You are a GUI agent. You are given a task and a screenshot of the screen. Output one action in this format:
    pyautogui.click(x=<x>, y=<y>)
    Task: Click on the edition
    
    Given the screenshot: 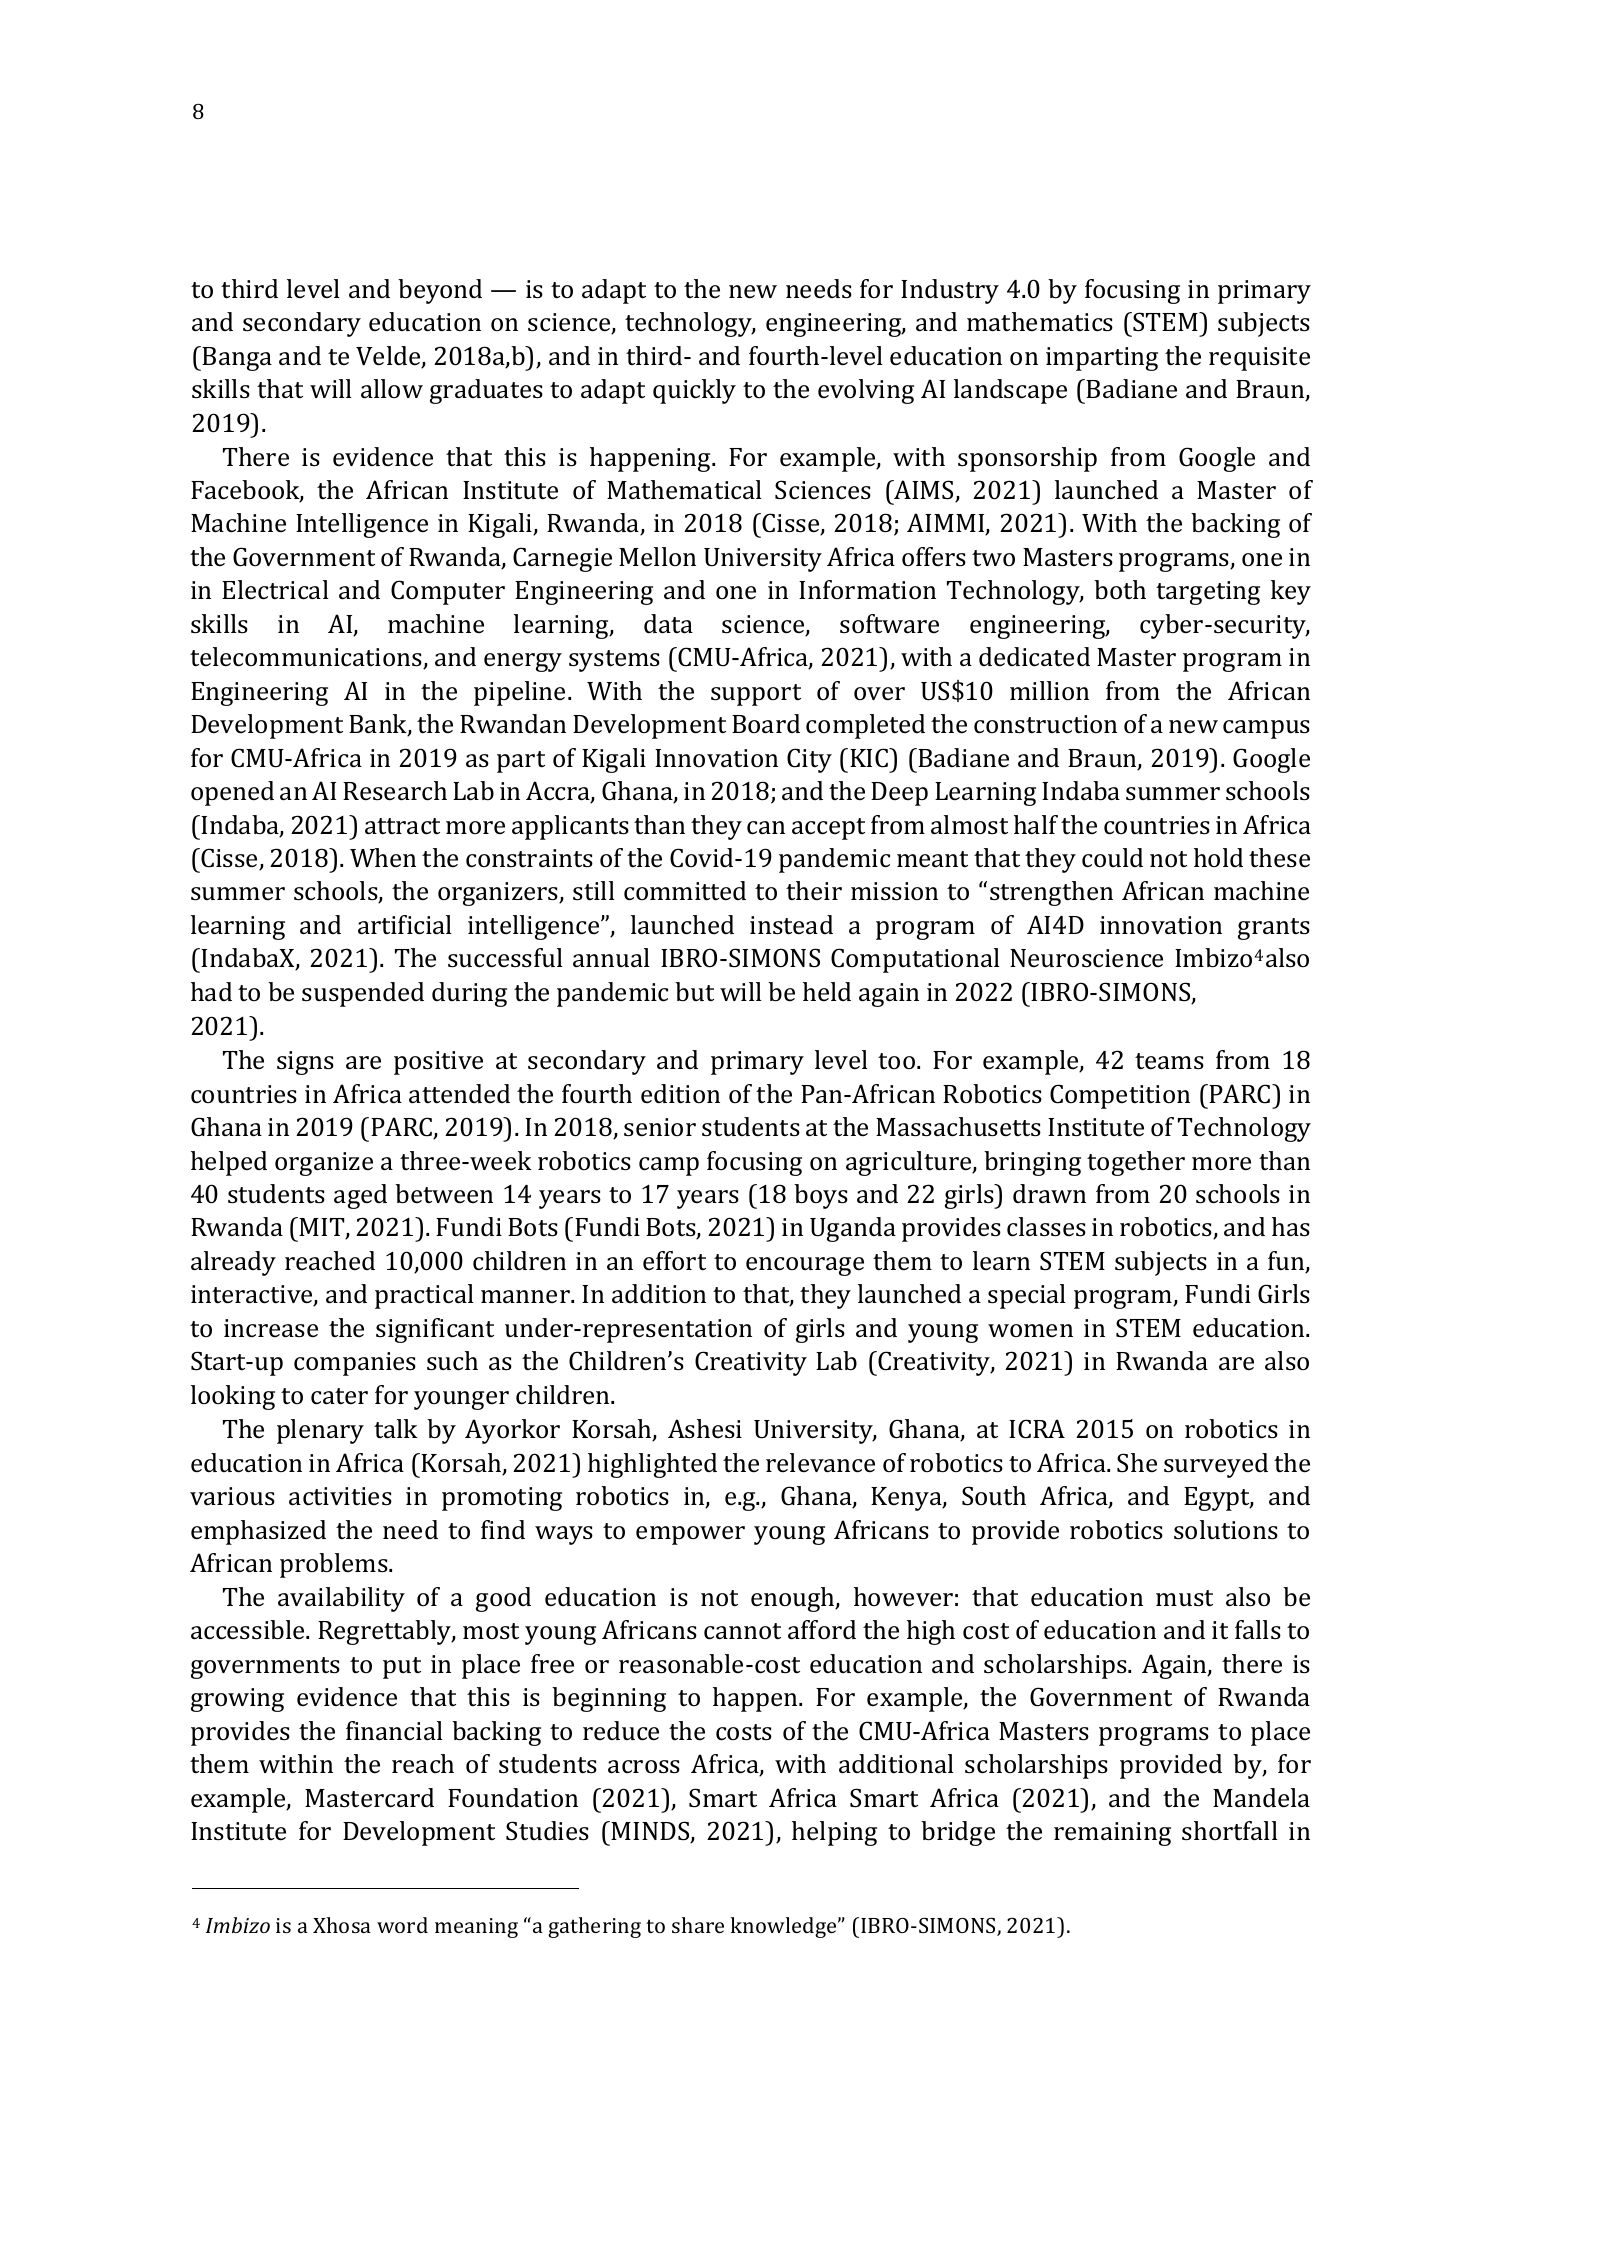 What is the action you would take?
    pyautogui.click(x=680, y=1093)
